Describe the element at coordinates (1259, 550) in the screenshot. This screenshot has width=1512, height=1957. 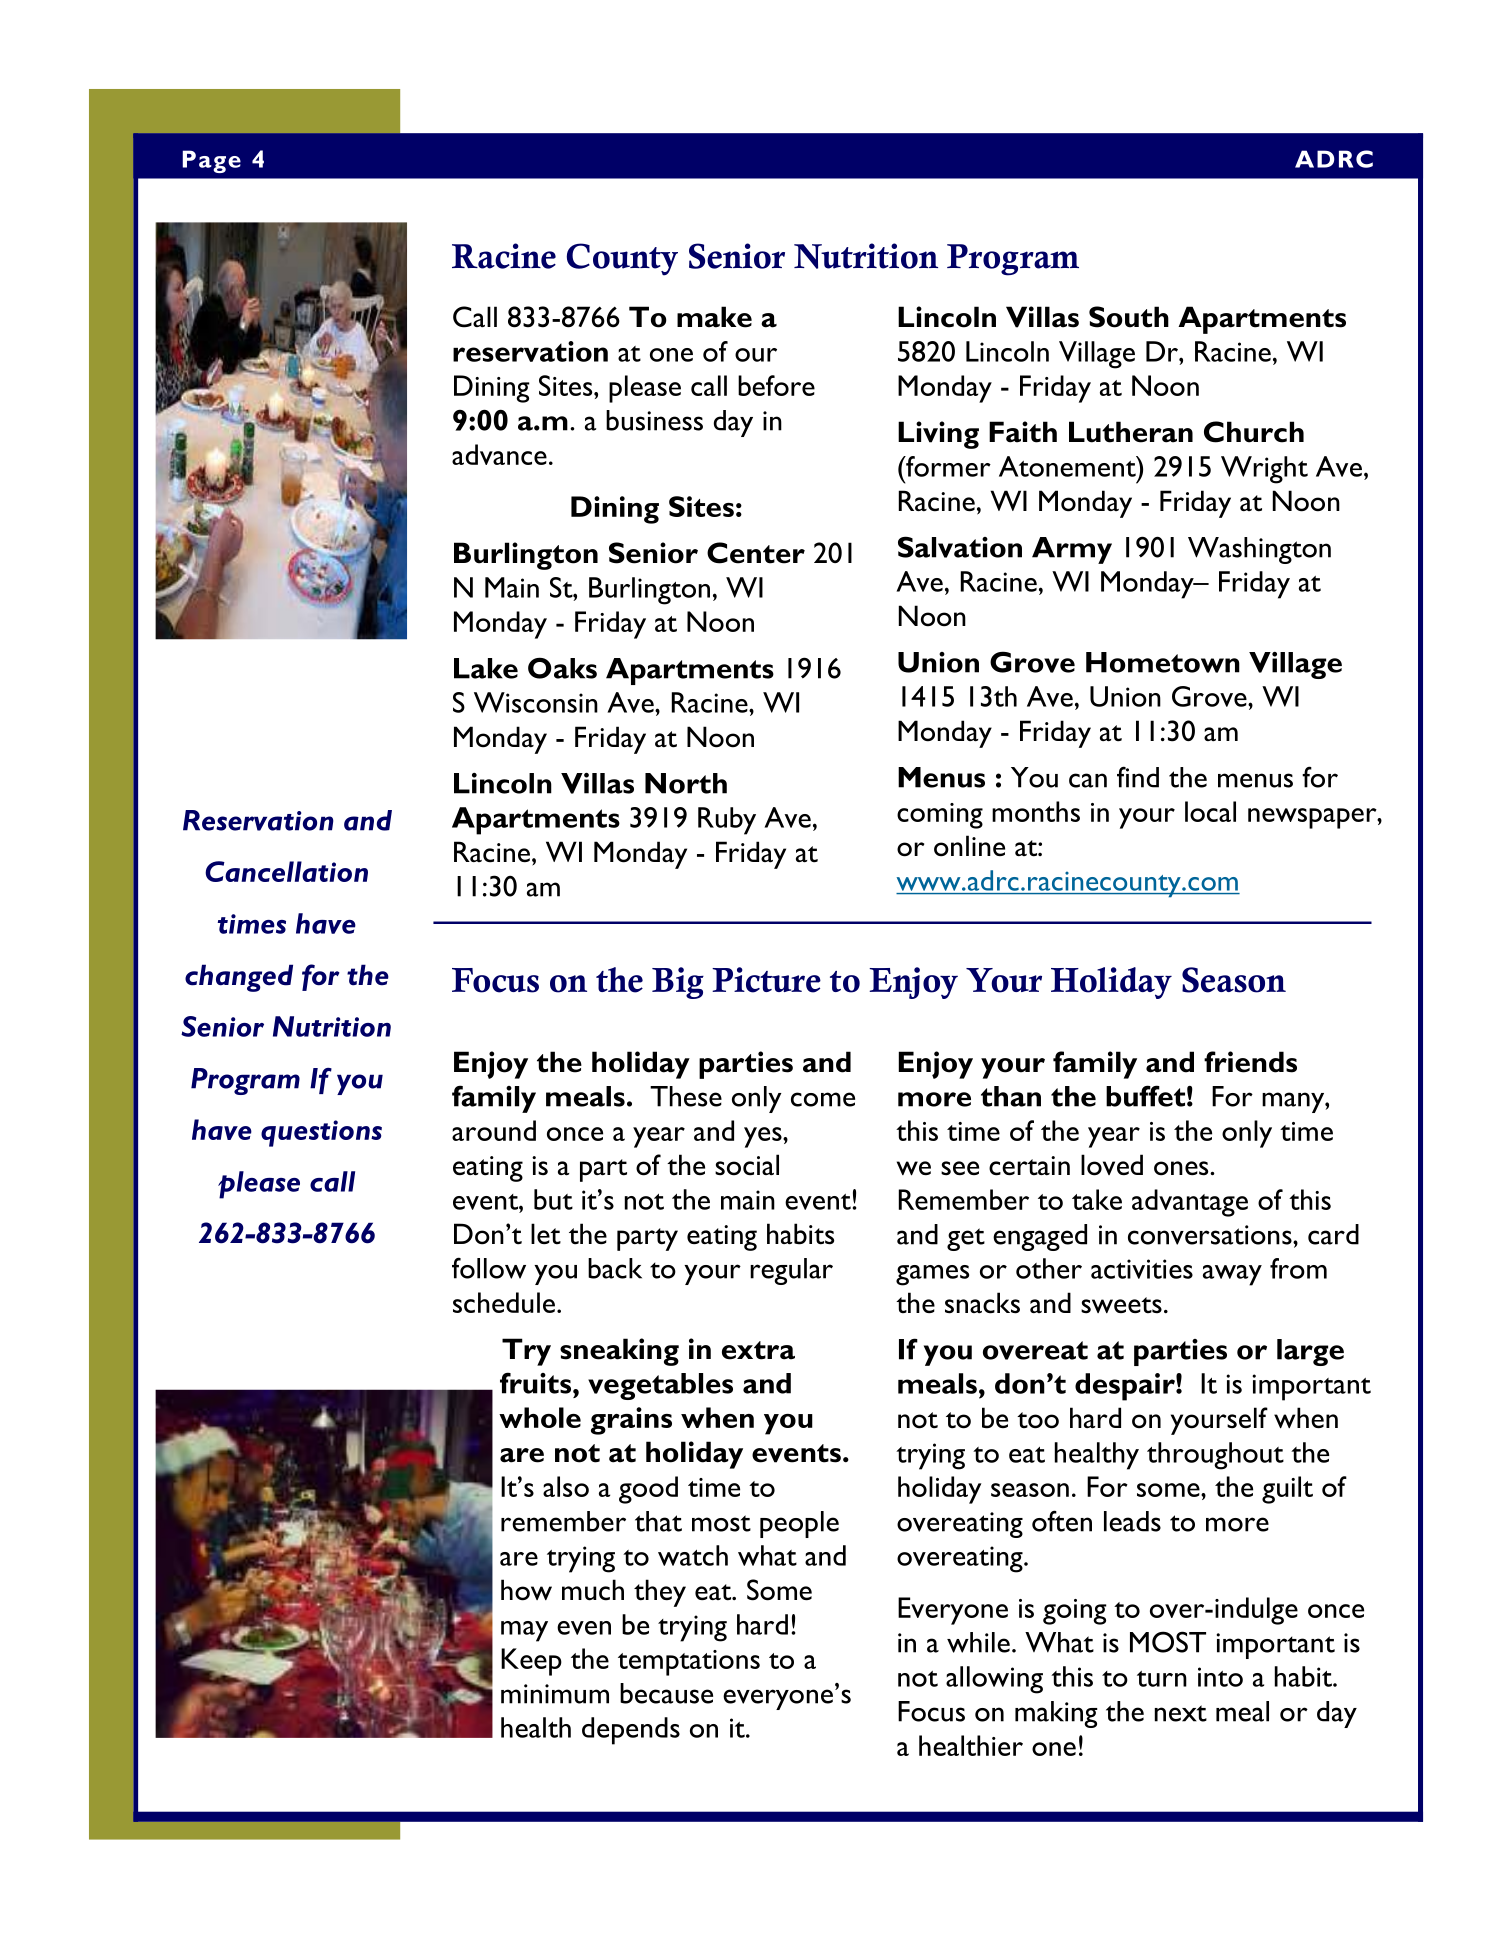
I see `Washington` at that location.
